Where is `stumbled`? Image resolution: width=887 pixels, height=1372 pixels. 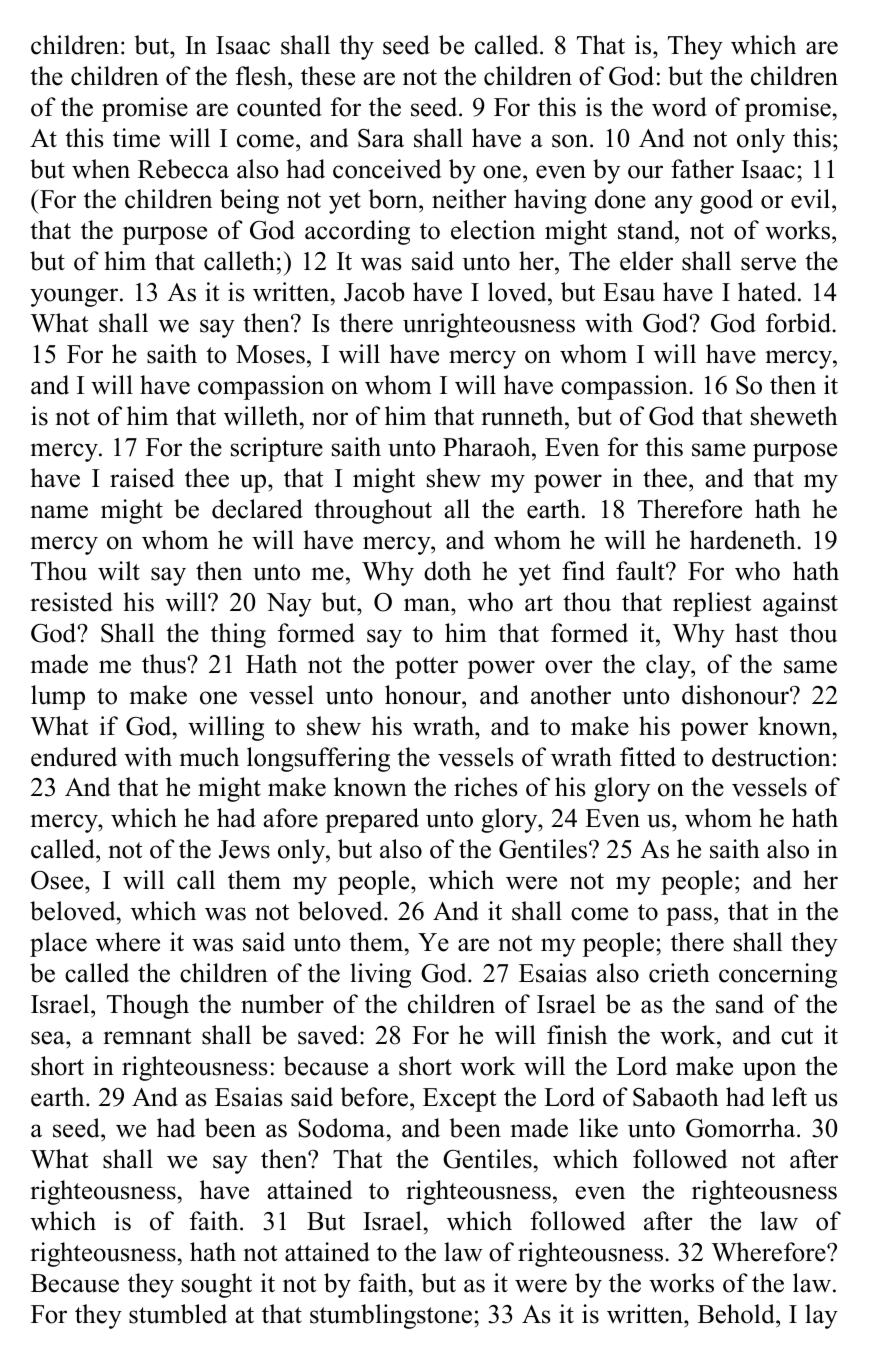 stumbled is located at coordinates (178, 1314).
